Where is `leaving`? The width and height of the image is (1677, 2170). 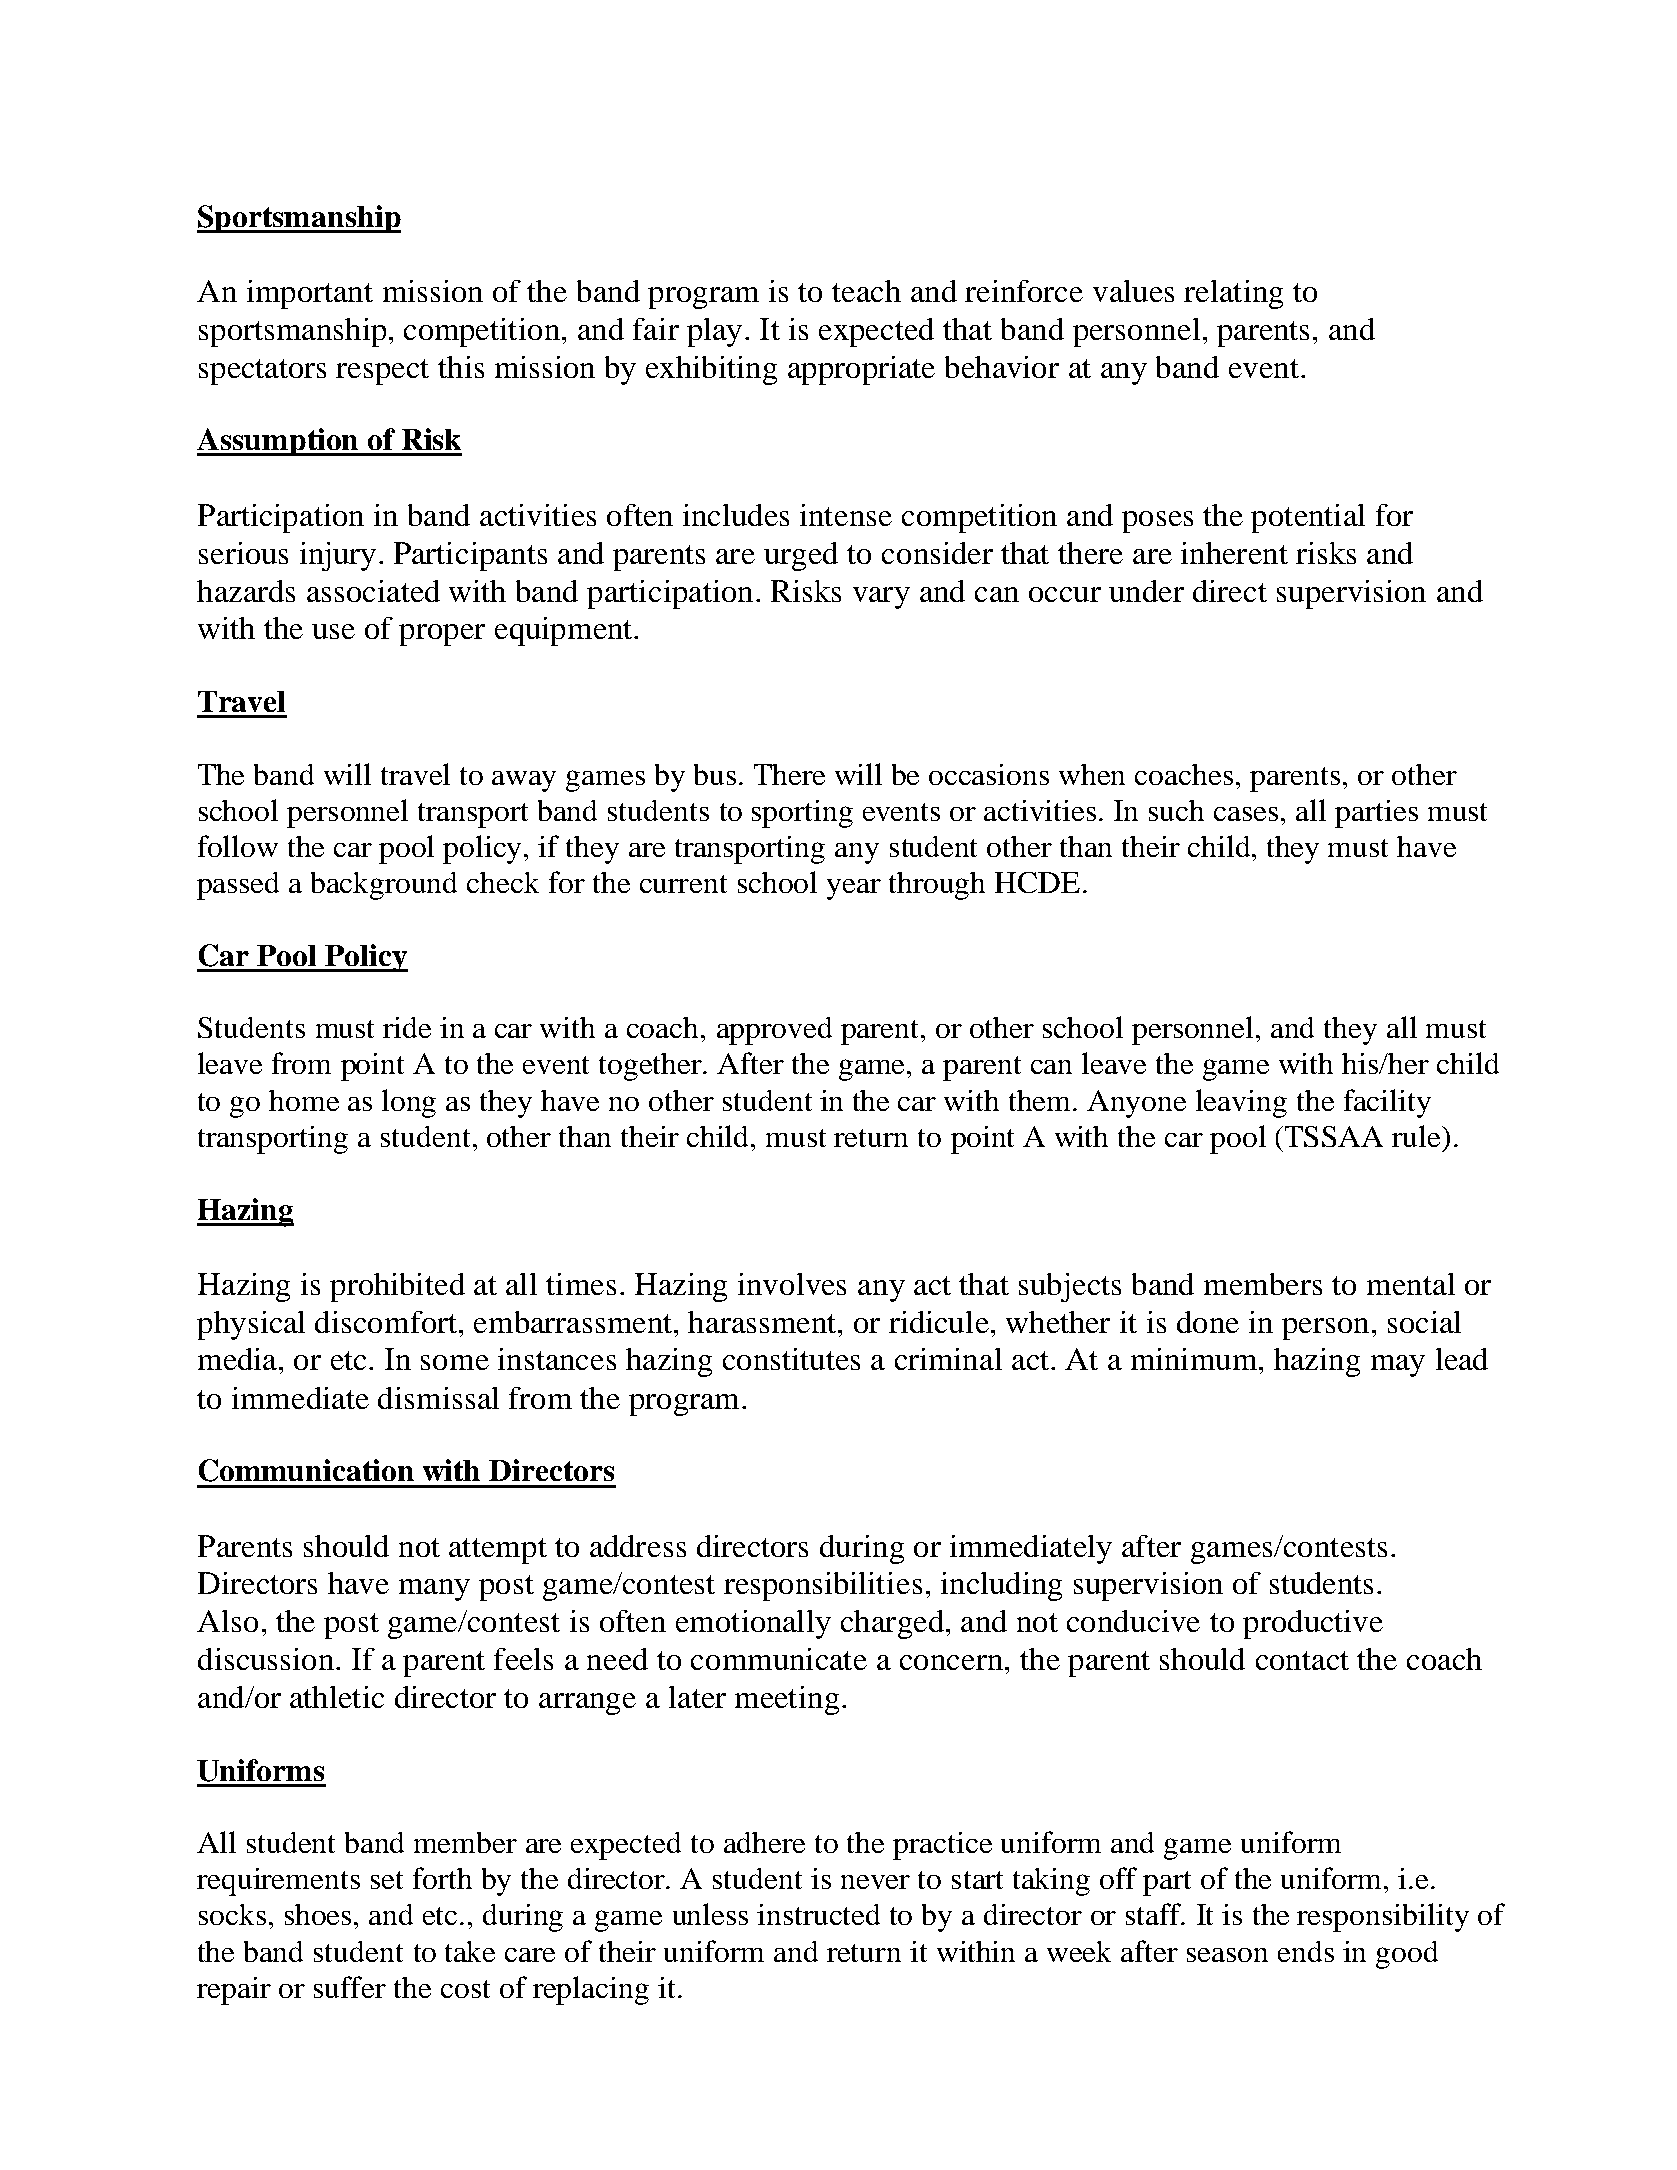
leaving is located at coordinates (1241, 1103).
